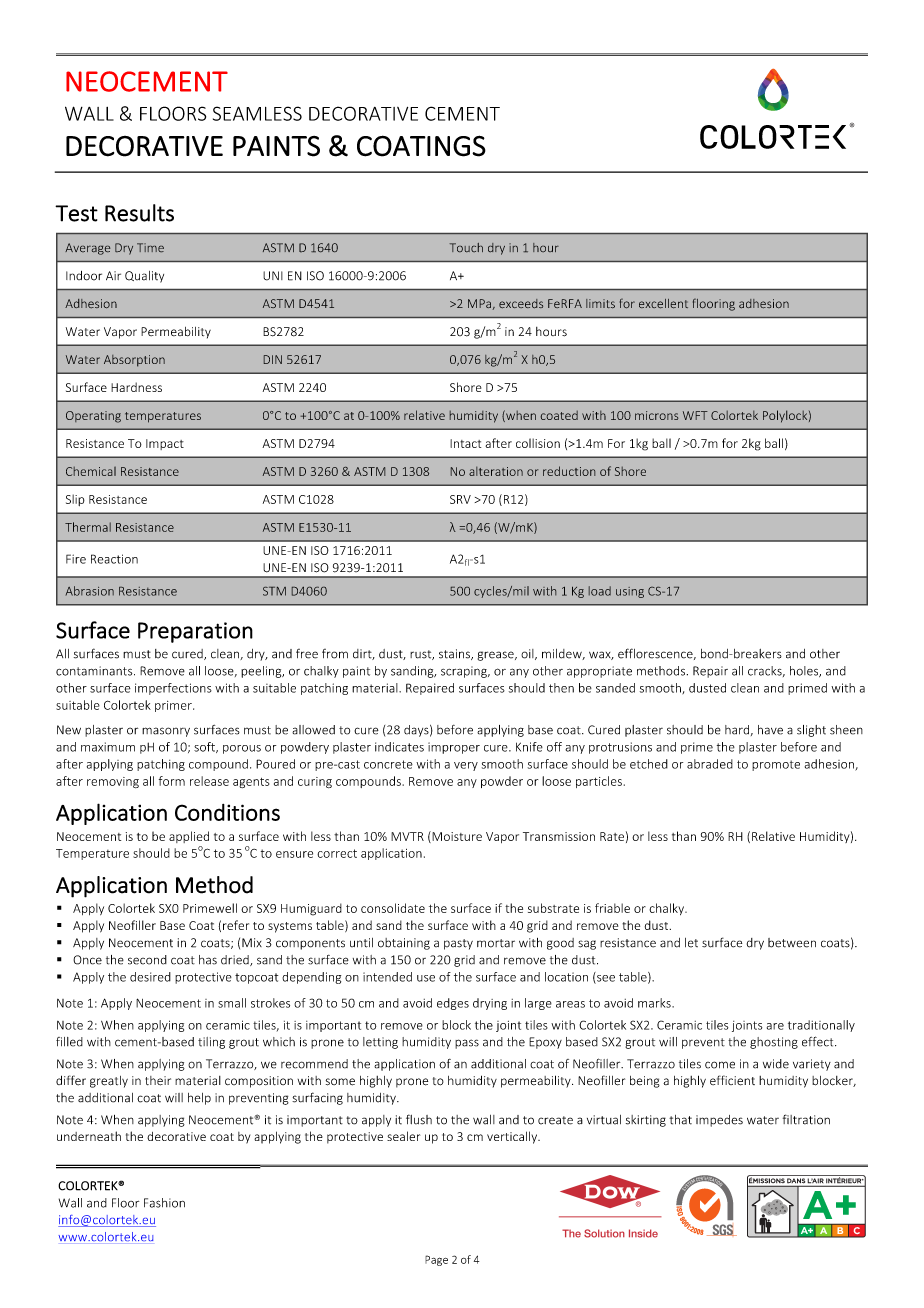 The width and height of the page is (924, 1308). I want to click on have, so click(770, 730).
